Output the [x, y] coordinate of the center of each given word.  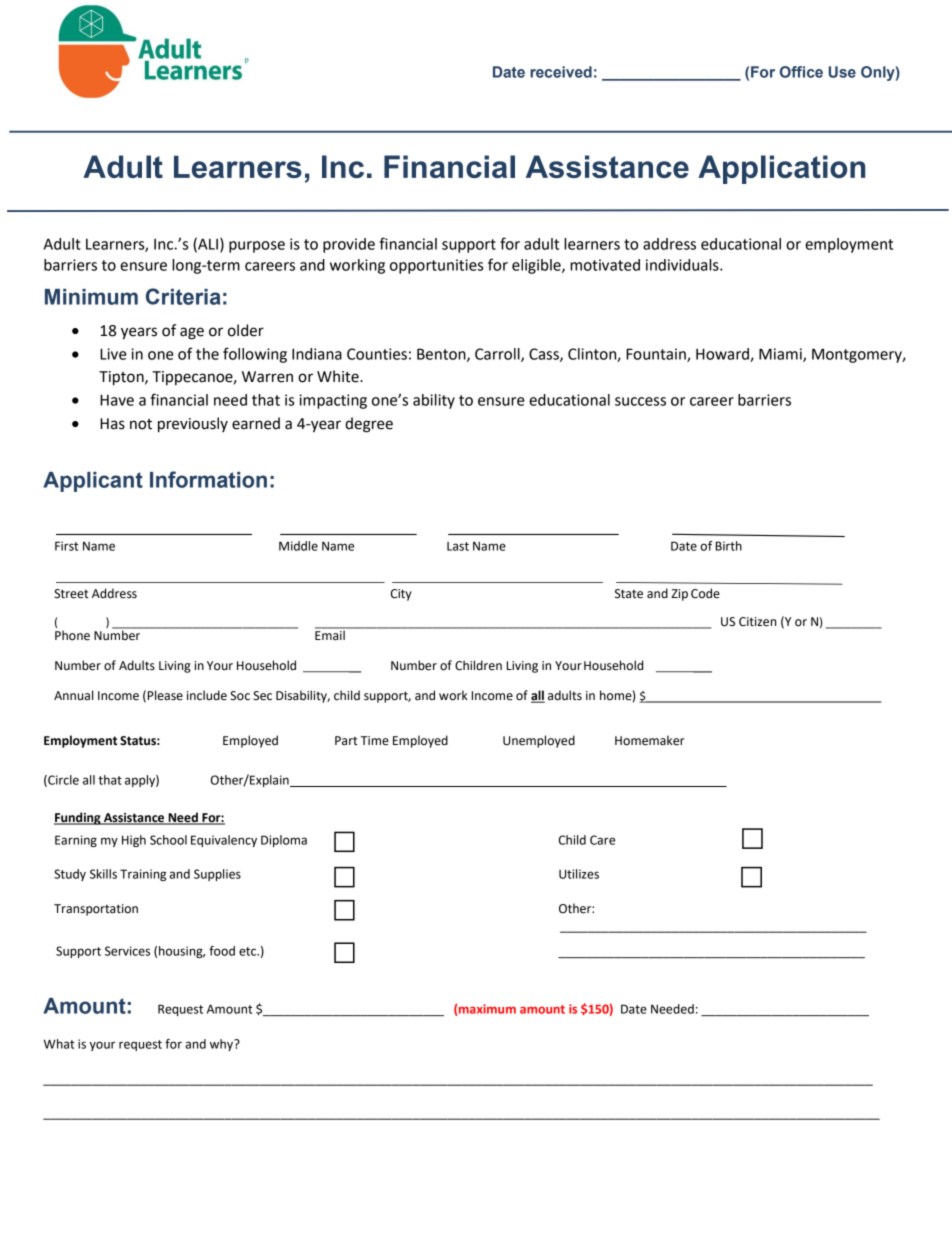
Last [458, 546]
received [561, 72]
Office [801, 72]
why [223, 1045]
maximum [487, 1009]
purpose [257, 247]
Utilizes [579, 874]
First [67, 546]
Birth [729, 546]
